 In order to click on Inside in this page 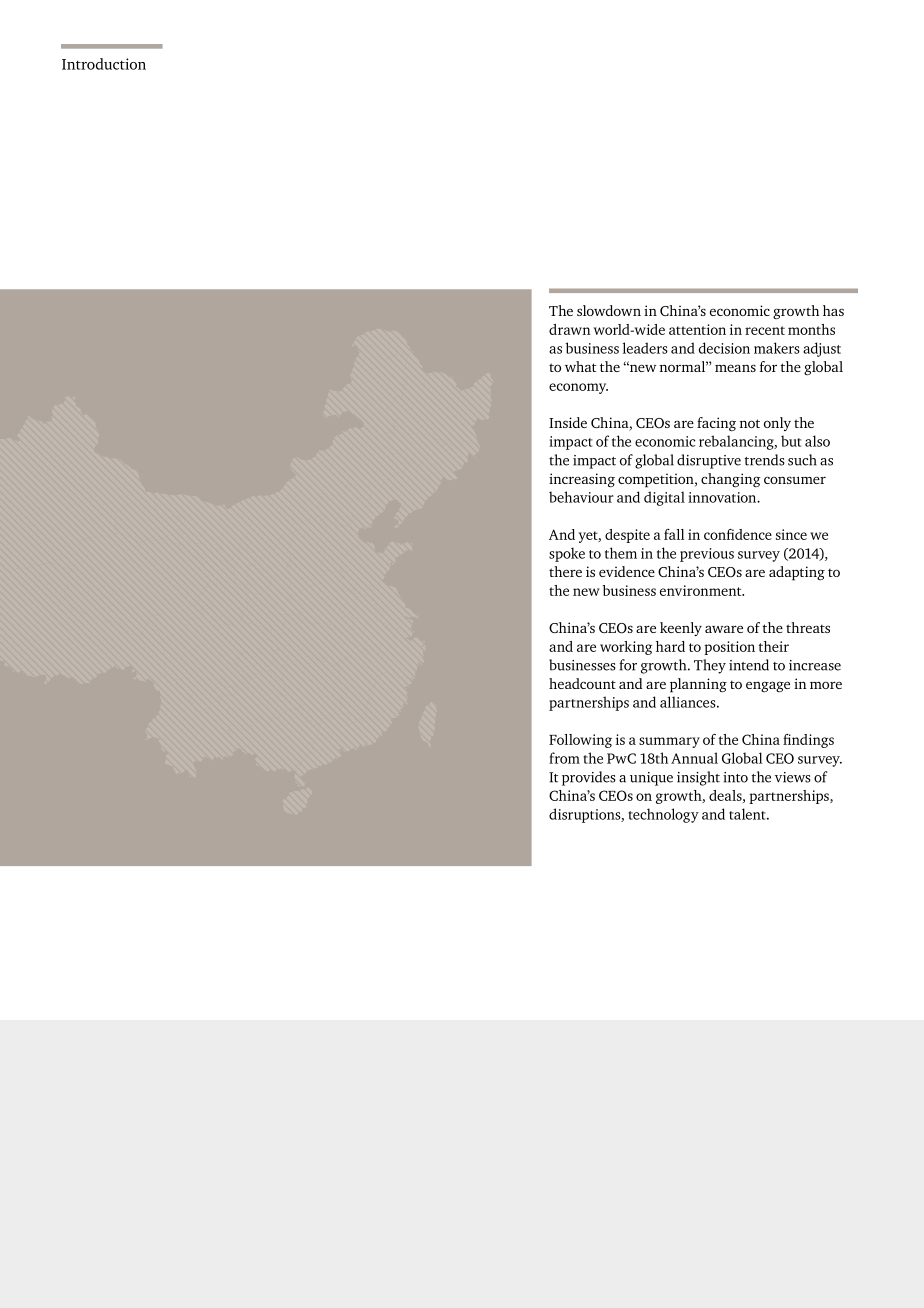, I will do `click(568, 422)`.
